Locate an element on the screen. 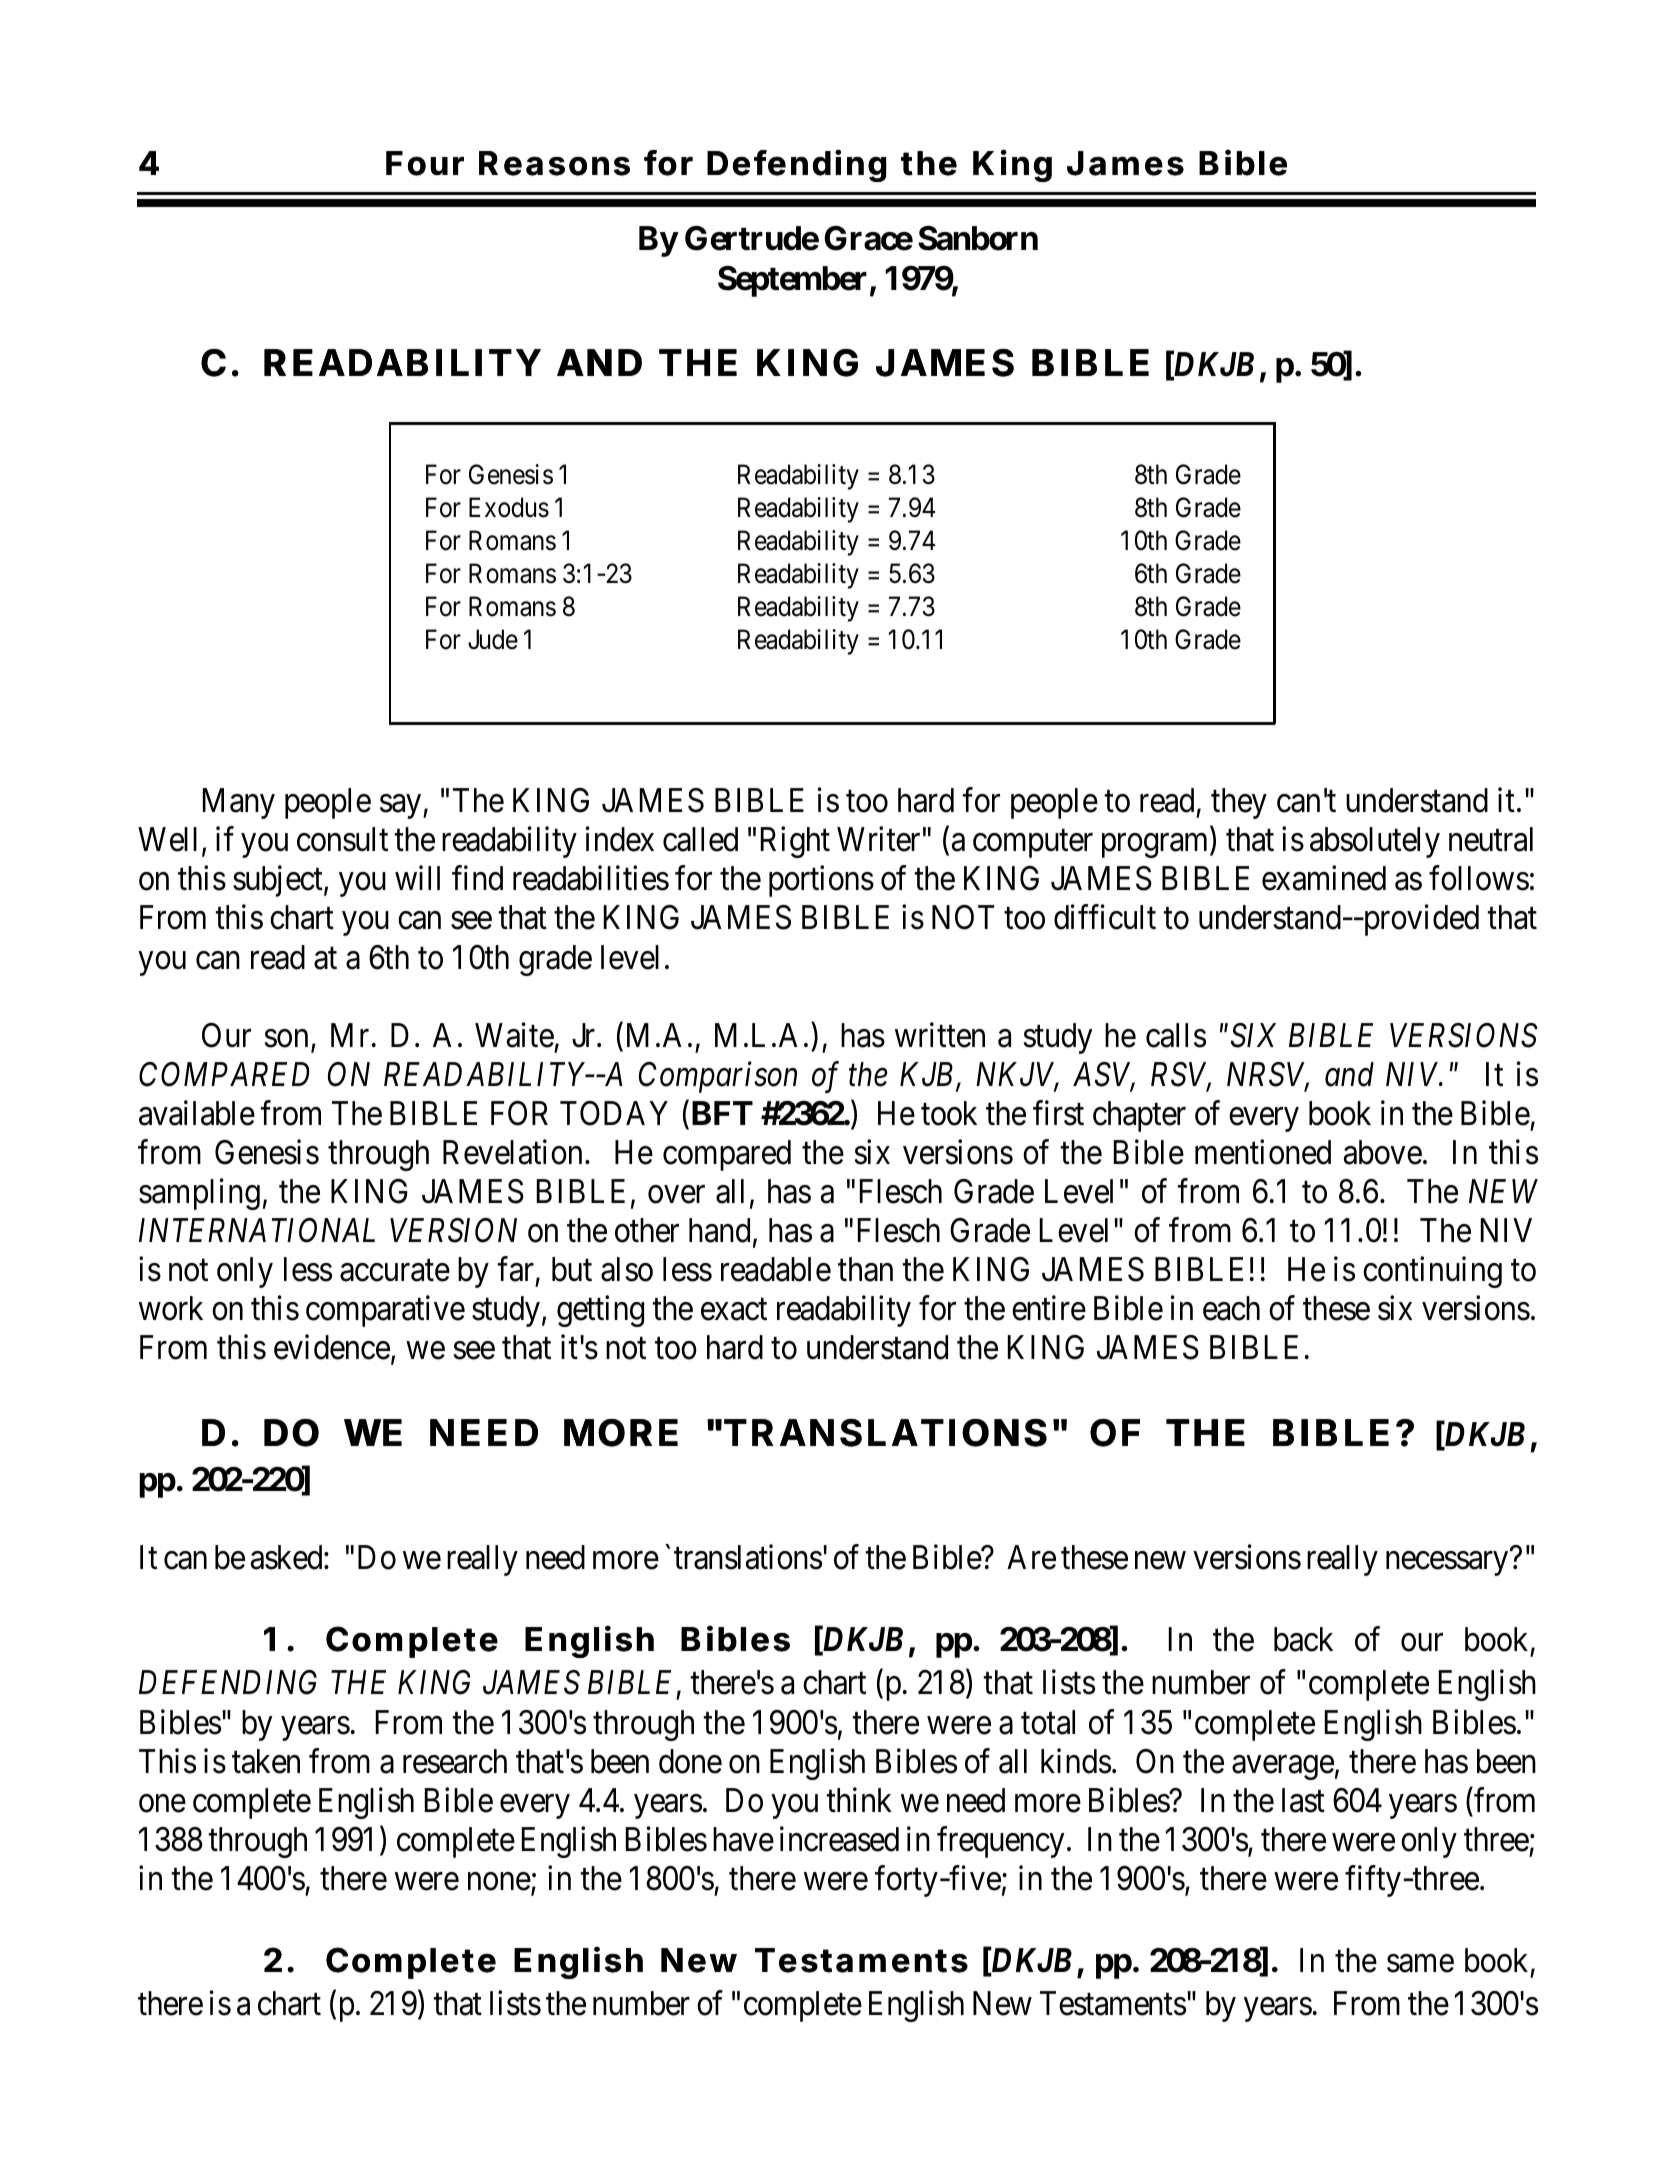 The image size is (1675, 2168). Comparison is located at coordinates (718, 1077).
